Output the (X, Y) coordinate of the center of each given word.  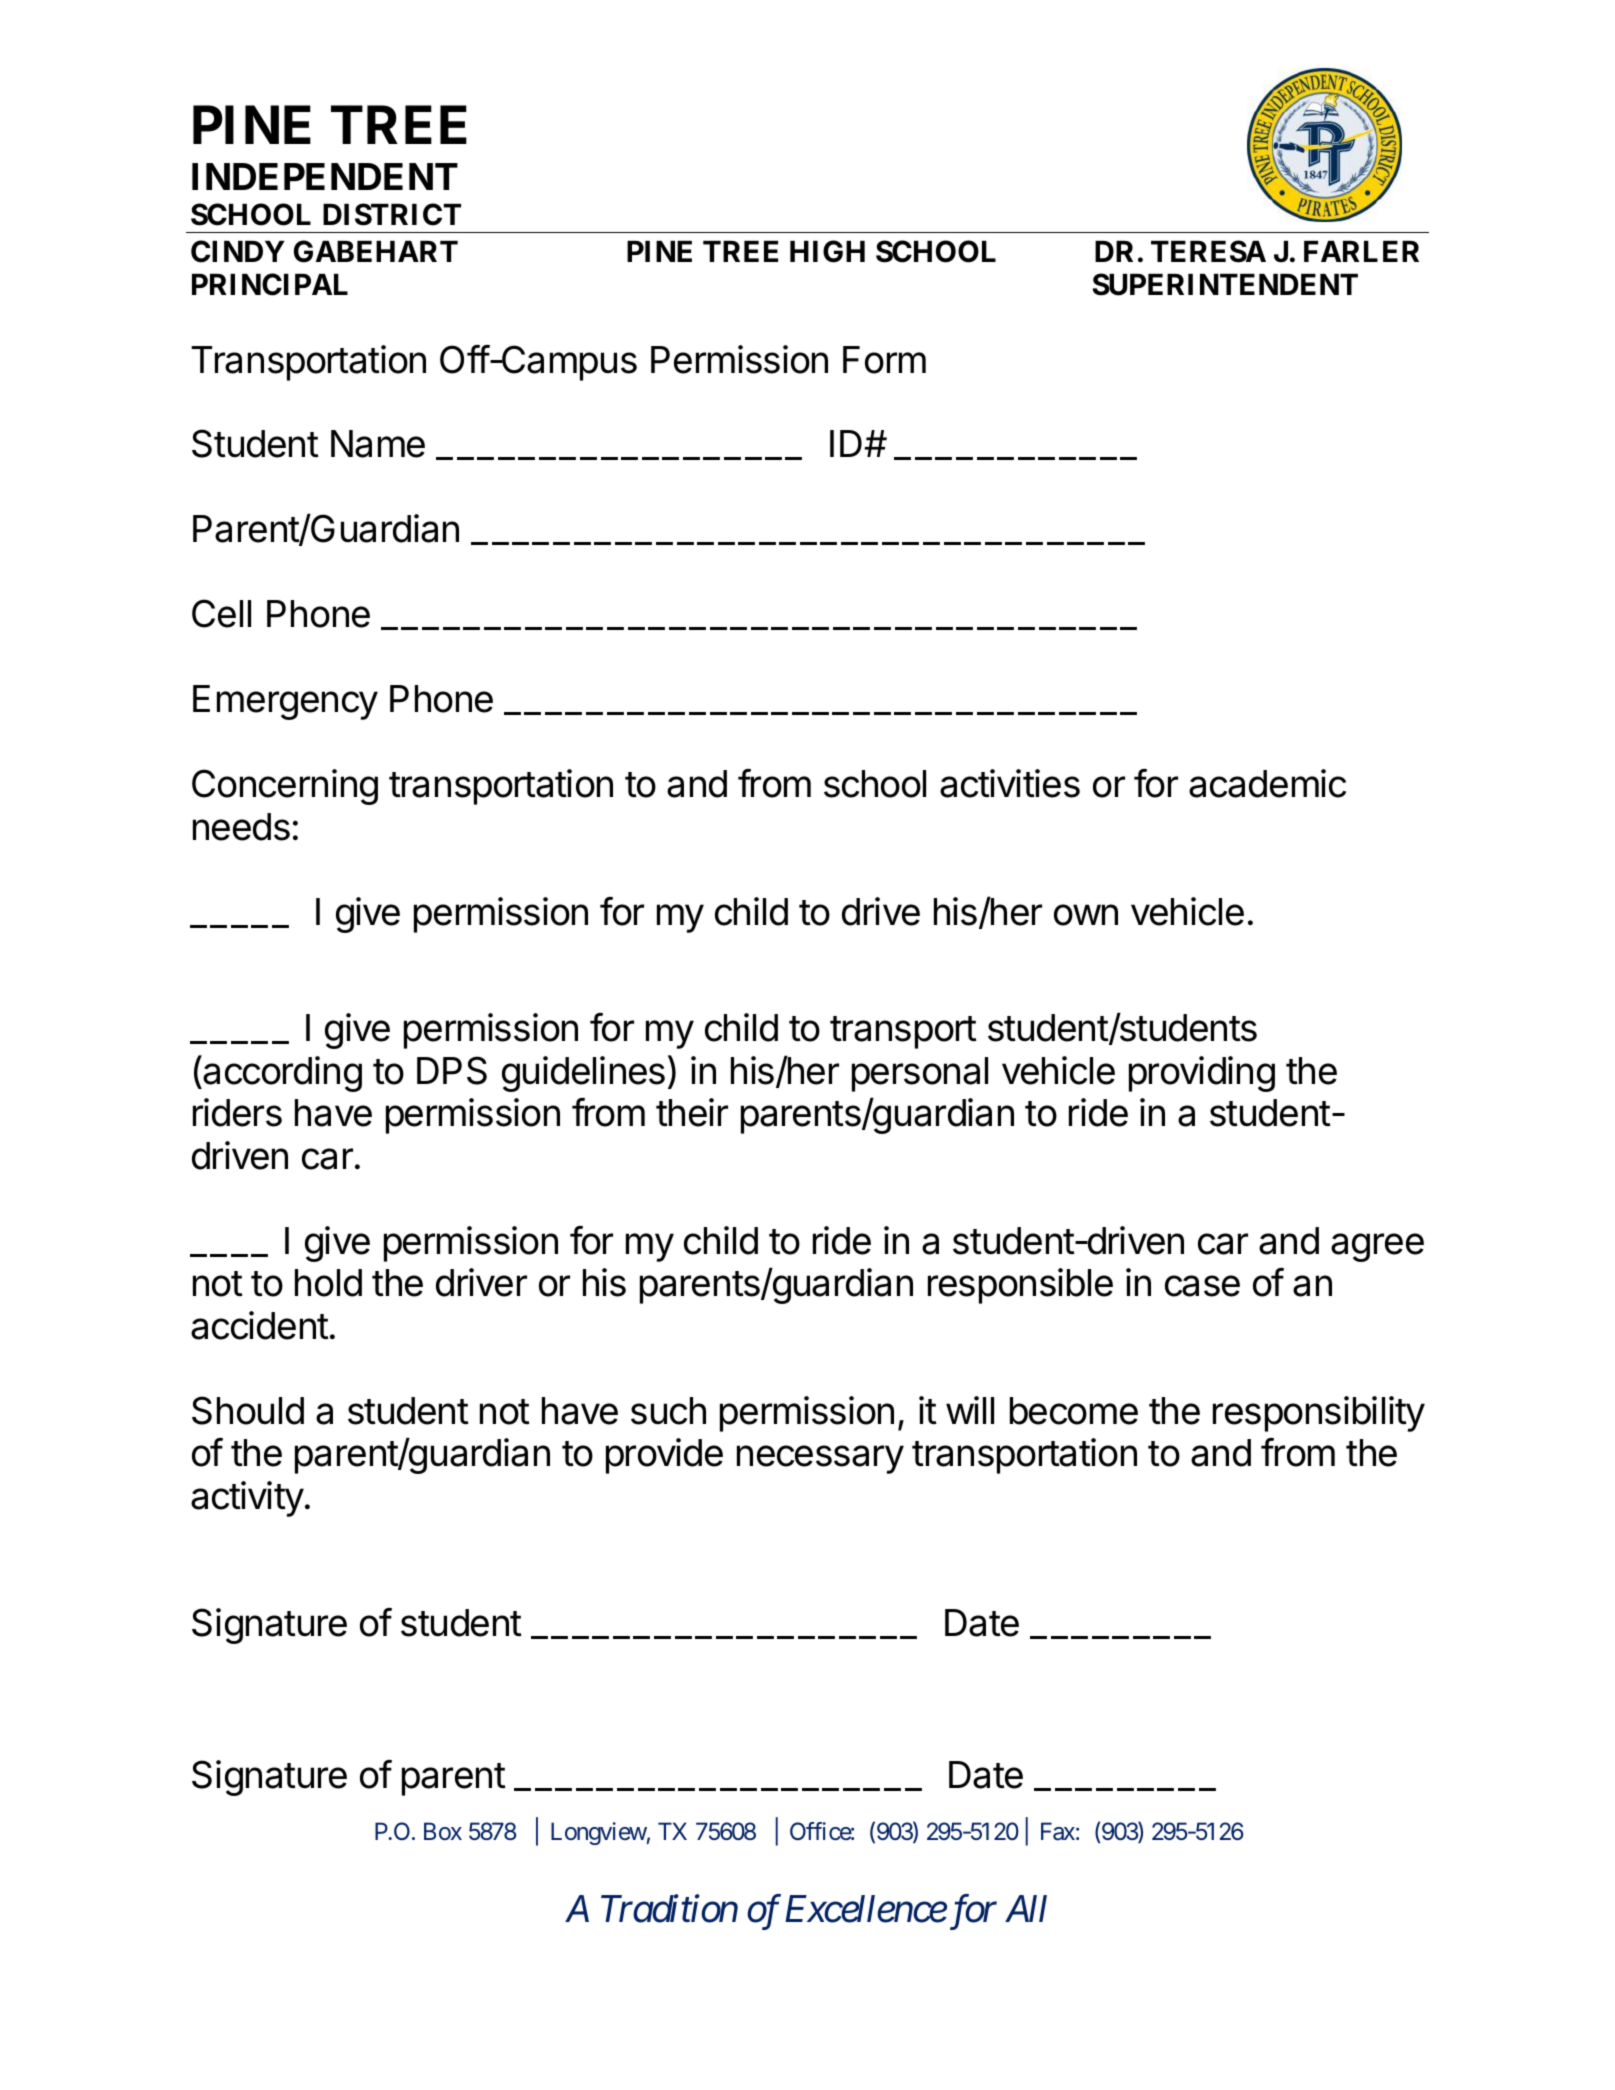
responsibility (1319, 1414)
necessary (820, 1459)
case (1202, 1286)
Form (884, 360)
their (692, 1112)
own (1086, 915)
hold (328, 1283)
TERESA (1208, 251)
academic (1267, 783)
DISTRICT (392, 214)
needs (241, 827)
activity (247, 1499)
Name (378, 444)
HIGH (827, 251)
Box (443, 1831)
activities (1010, 783)
